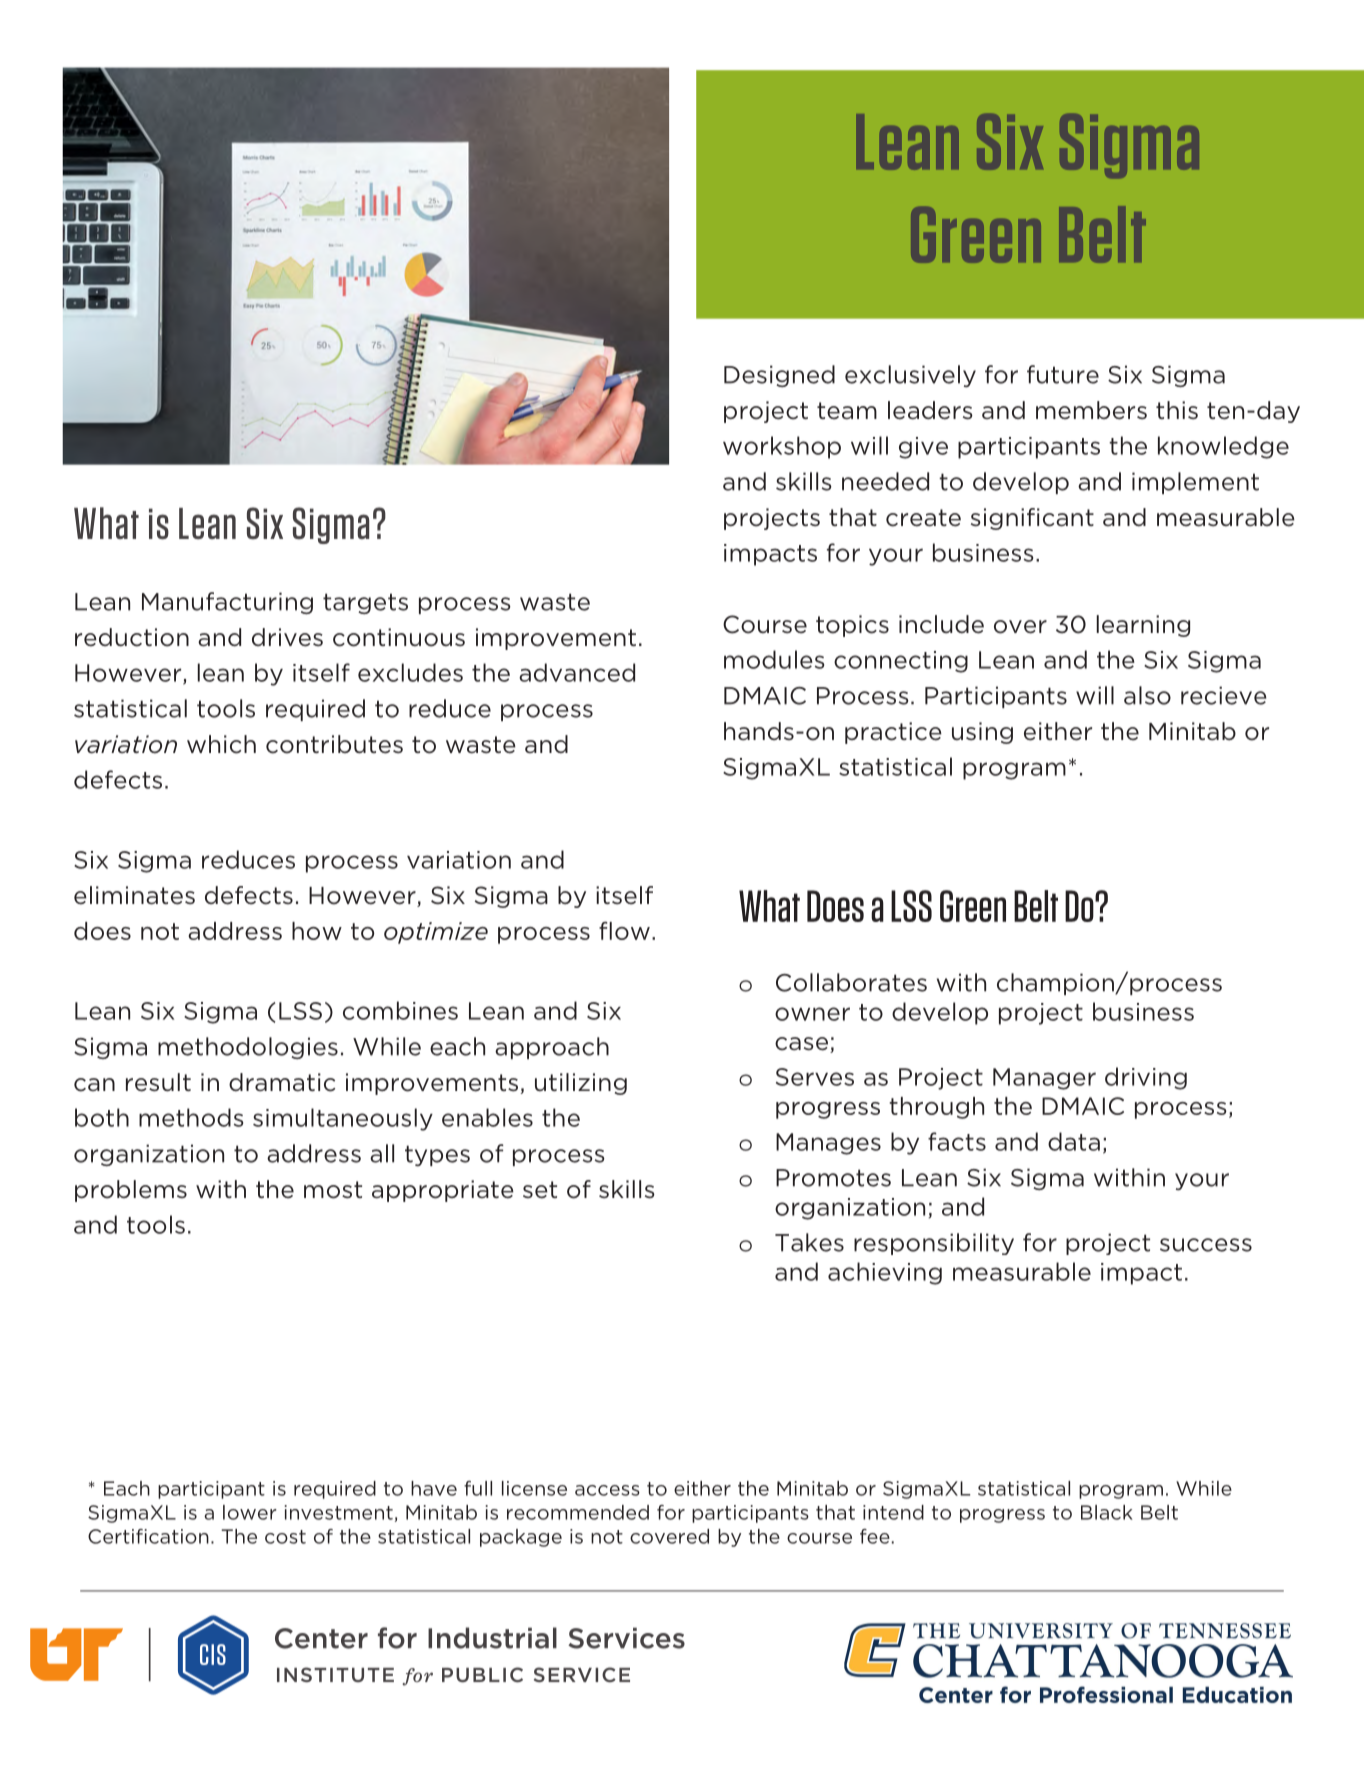 Image resolution: width=1364 pixels, height=1765 pixels. Describe the element at coordinates (1206, 1245) in the image. I see `success` at that location.
